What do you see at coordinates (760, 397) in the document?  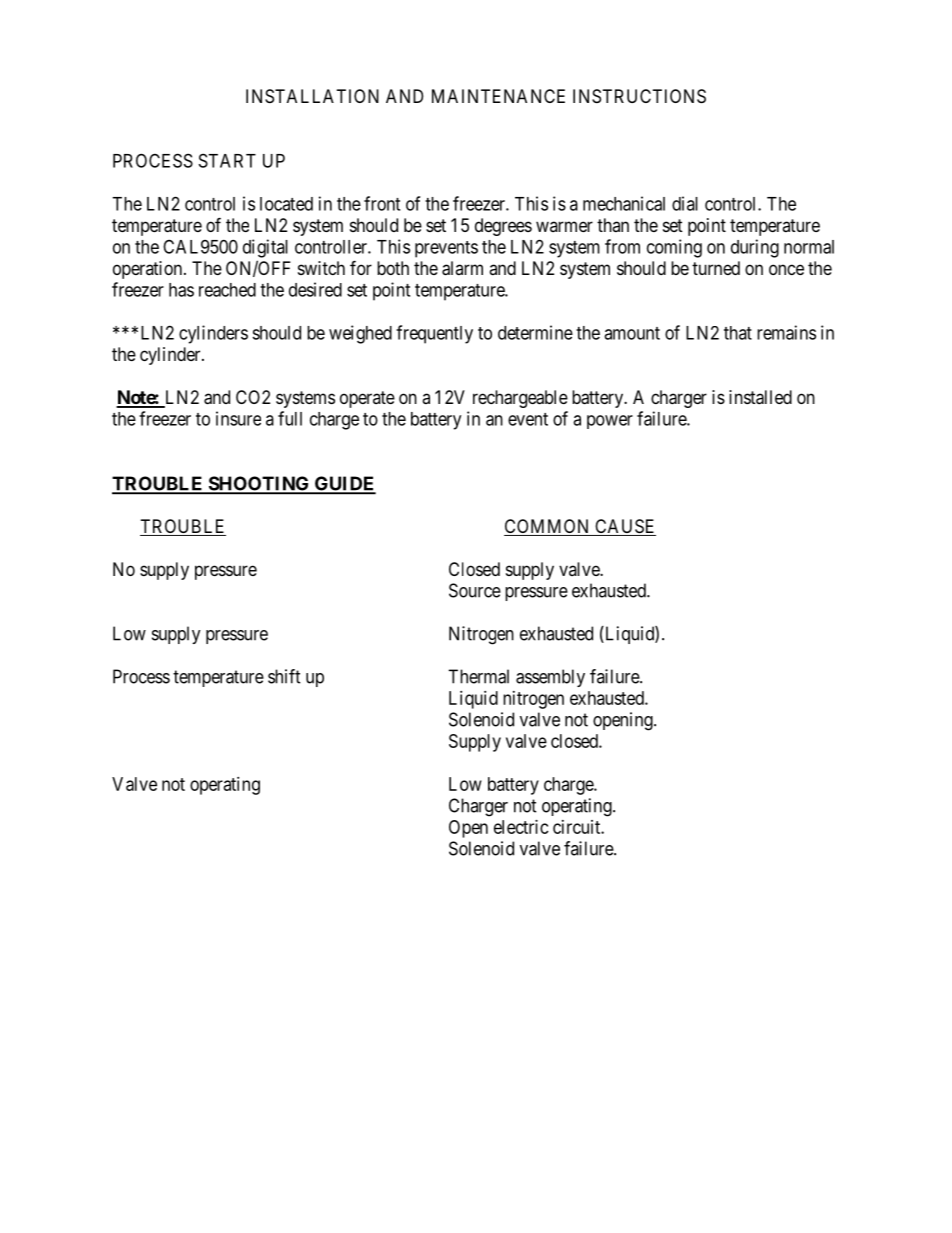 I see `installed` at bounding box center [760, 397].
